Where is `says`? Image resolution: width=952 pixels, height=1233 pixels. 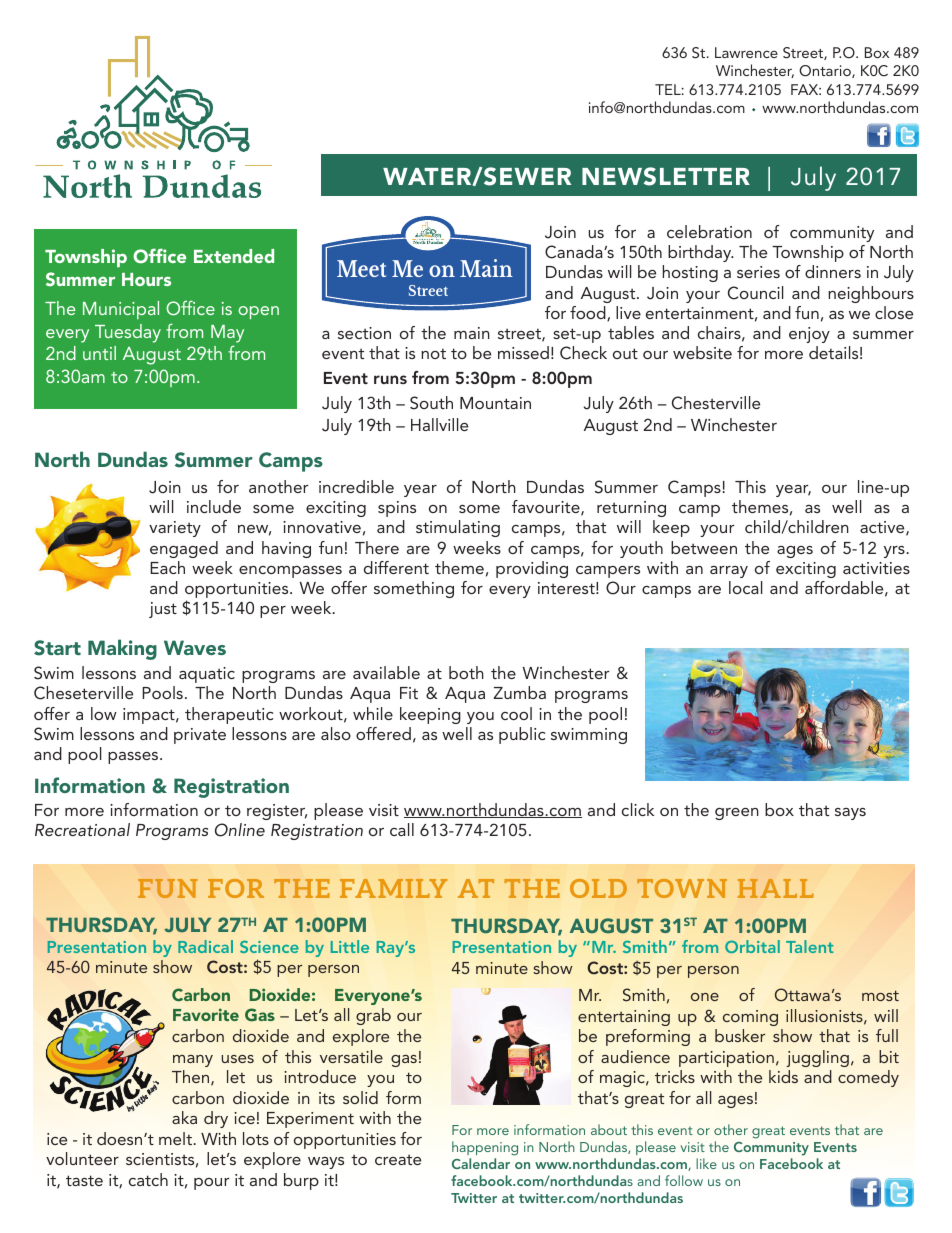
says is located at coordinates (850, 814).
